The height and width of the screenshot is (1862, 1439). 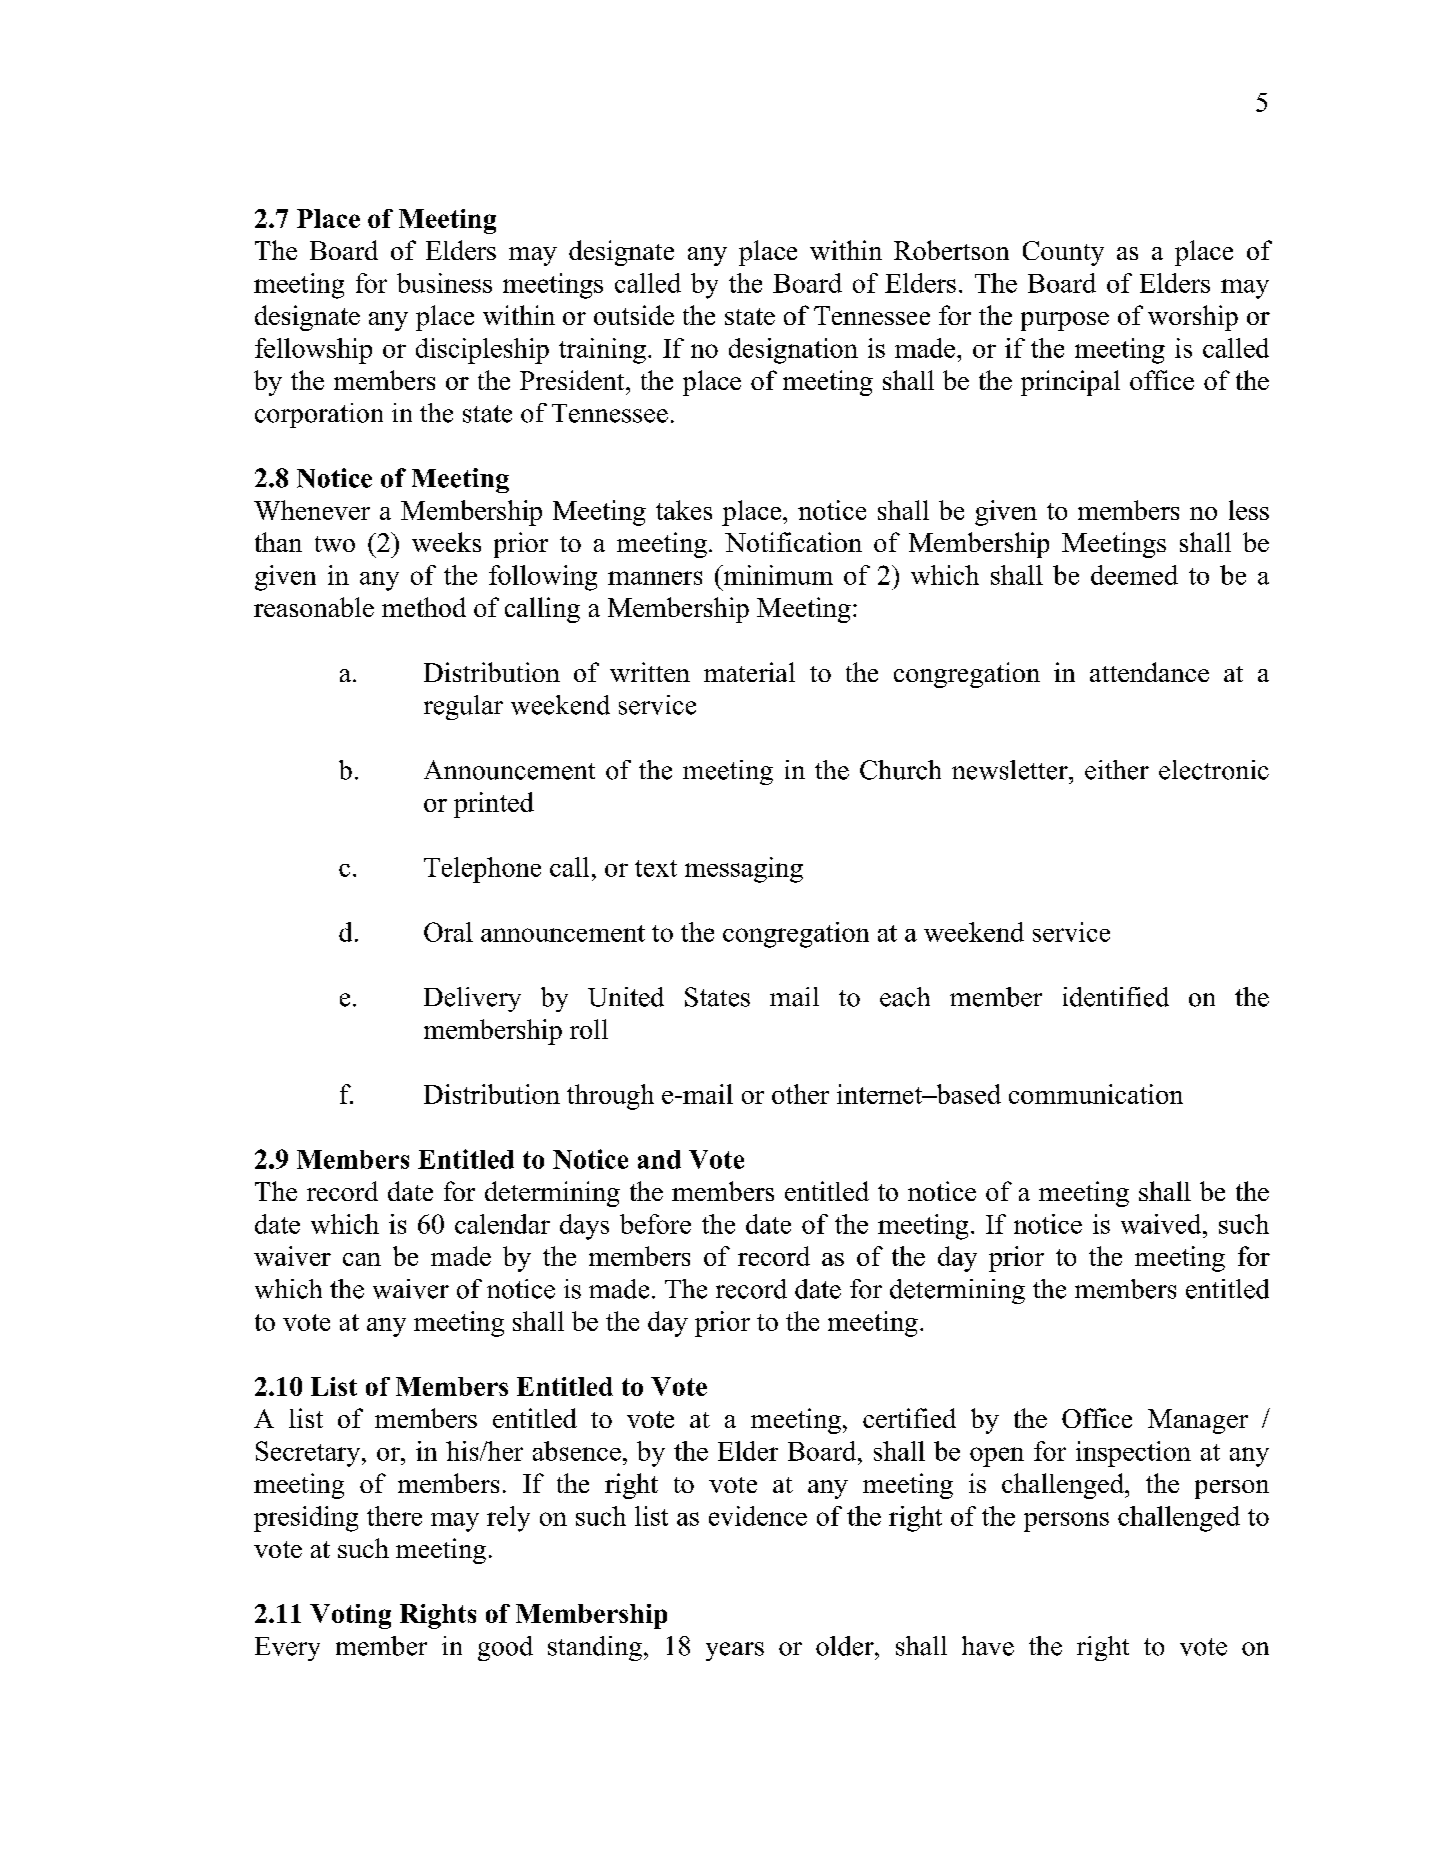 What do you see at coordinates (735, 1651) in the screenshot?
I see `years` at bounding box center [735, 1651].
